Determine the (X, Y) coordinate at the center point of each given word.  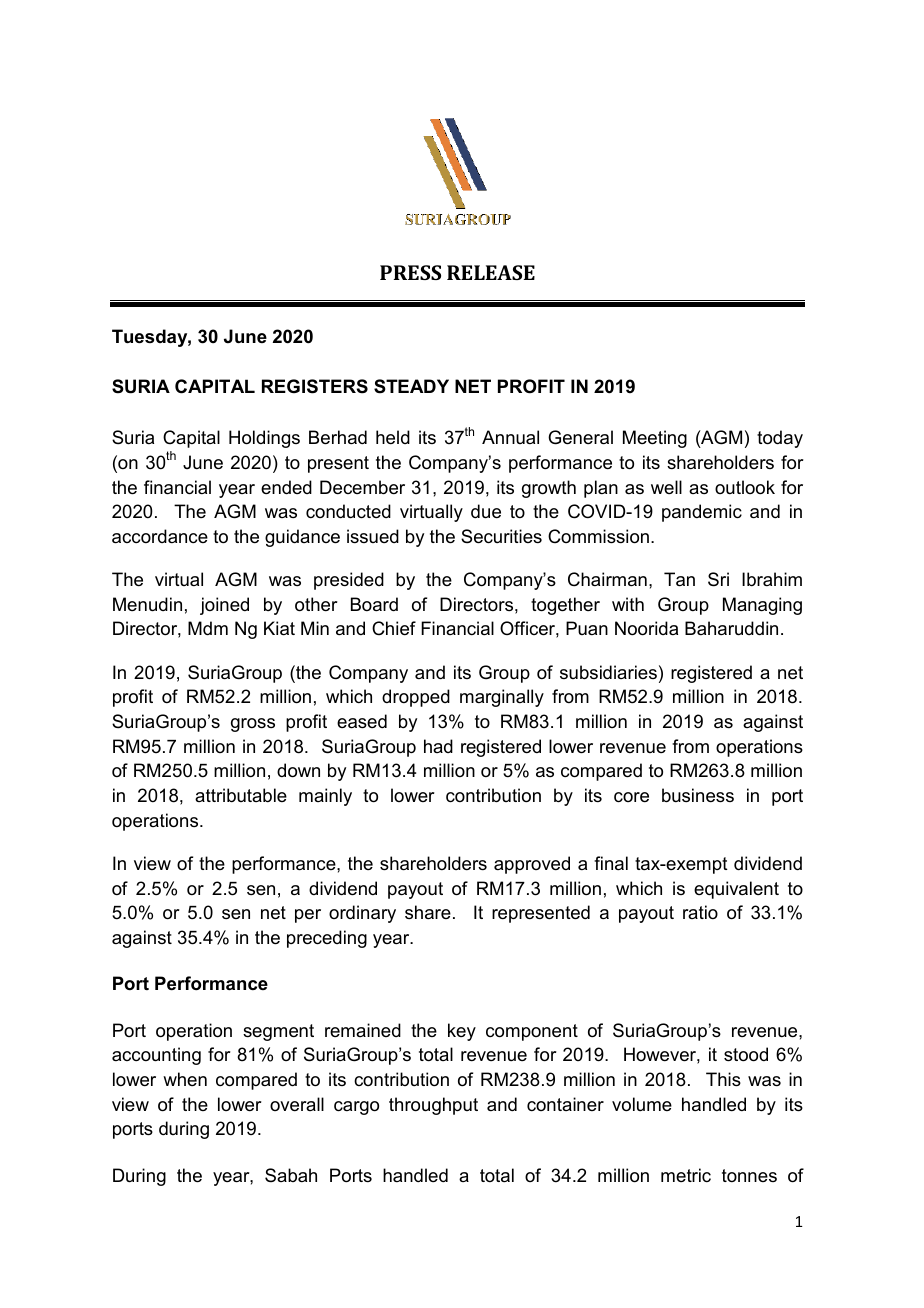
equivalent (736, 890)
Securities (501, 536)
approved (532, 865)
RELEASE (491, 272)
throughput (433, 1106)
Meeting (655, 439)
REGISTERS (315, 386)
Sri (718, 579)
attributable (241, 795)
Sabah (291, 1175)
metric (686, 1175)
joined (224, 606)
